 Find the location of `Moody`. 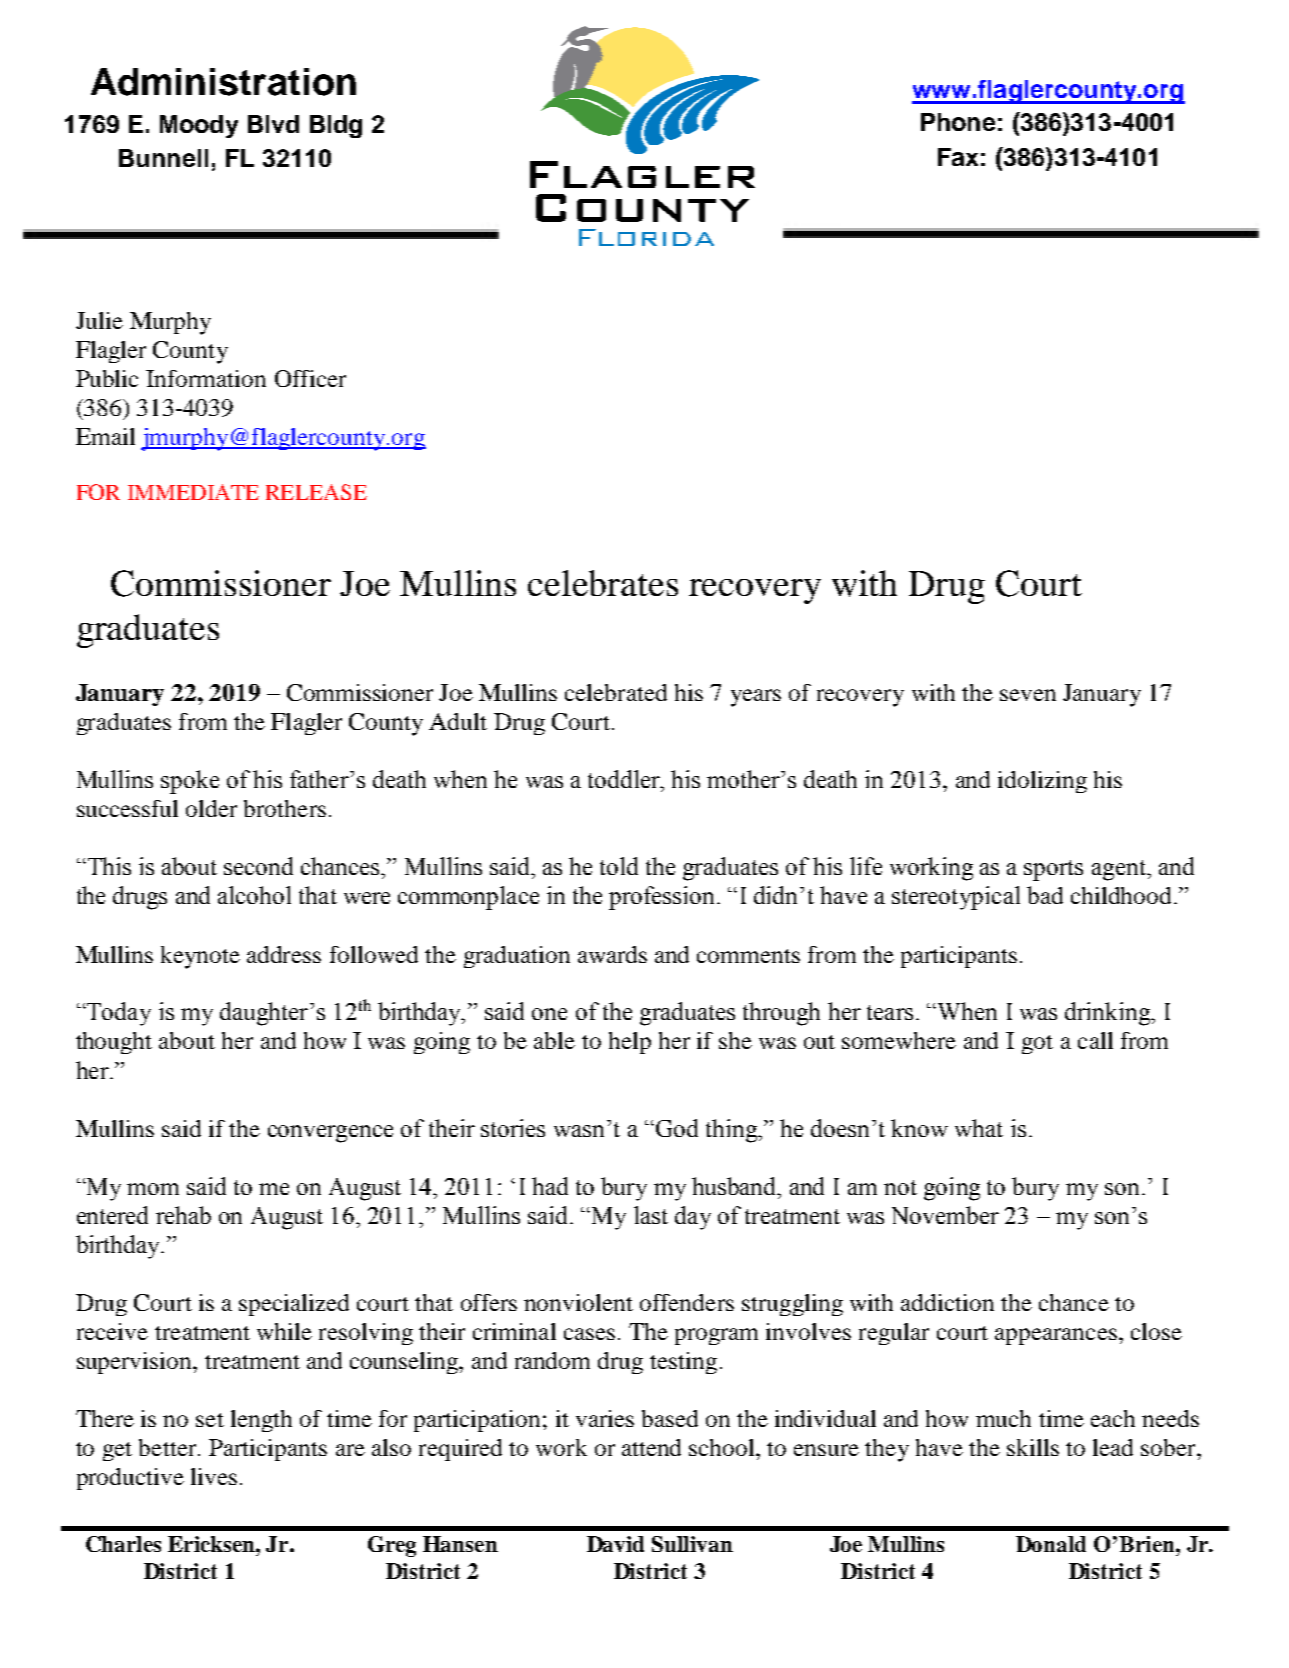

Moody is located at coordinates (199, 126).
